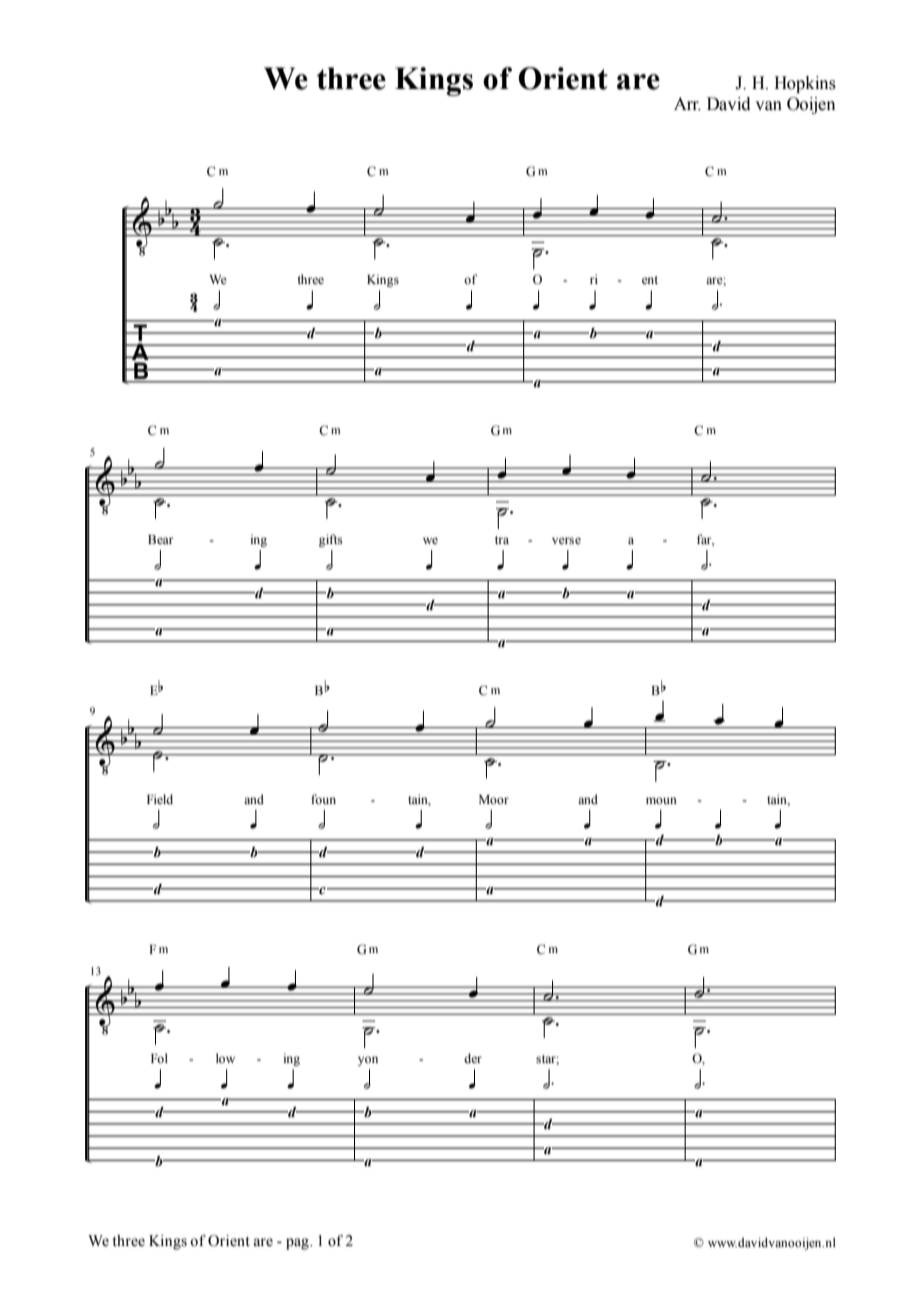 The height and width of the screenshot is (1308, 924). I want to click on Hopkins, so click(805, 84).
